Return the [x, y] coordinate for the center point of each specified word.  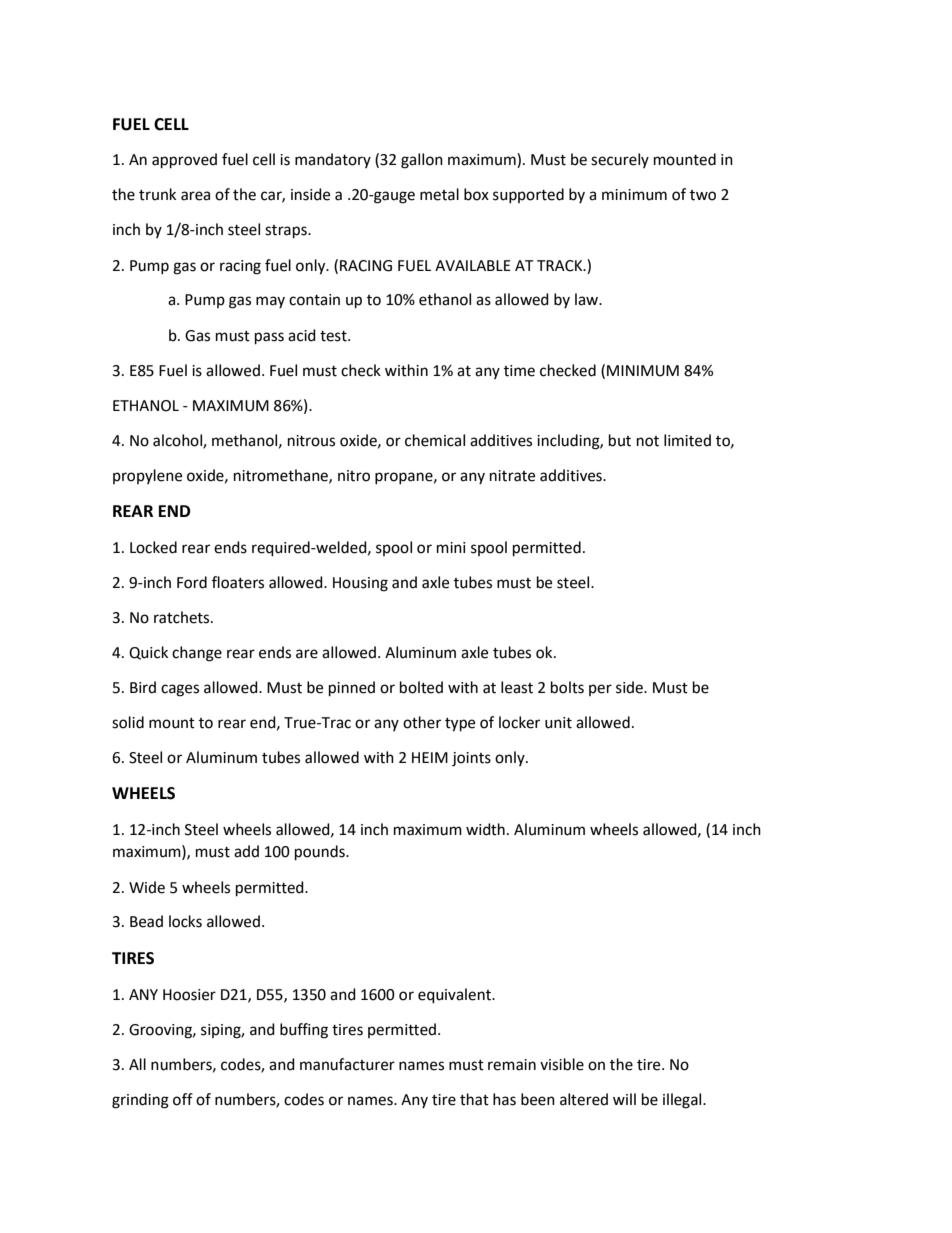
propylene [147, 476]
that [474, 1099]
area [195, 196]
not [648, 441]
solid [128, 722]
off [183, 1099]
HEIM [430, 757]
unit [558, 723]
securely [620, 160]
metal [439, 194]
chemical [435, 440]
